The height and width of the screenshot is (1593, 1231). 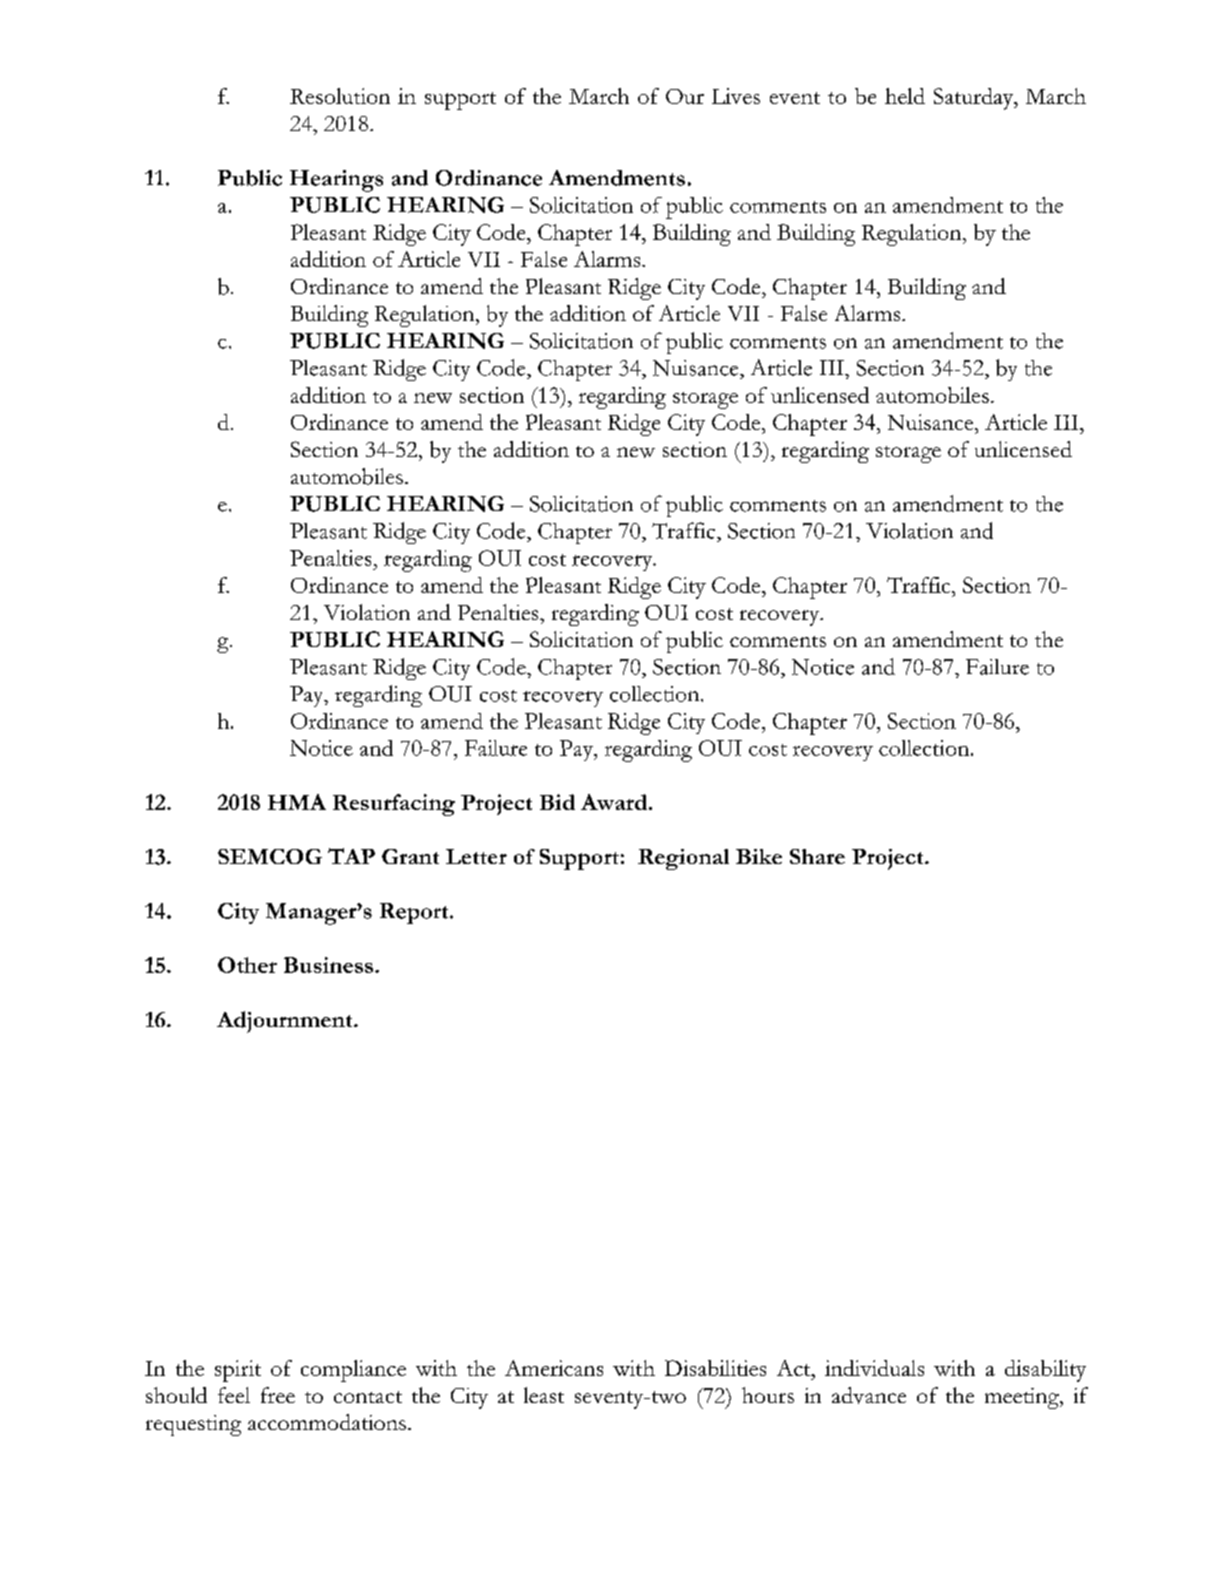 I want to click on Award, so click(x=615, y=802).
